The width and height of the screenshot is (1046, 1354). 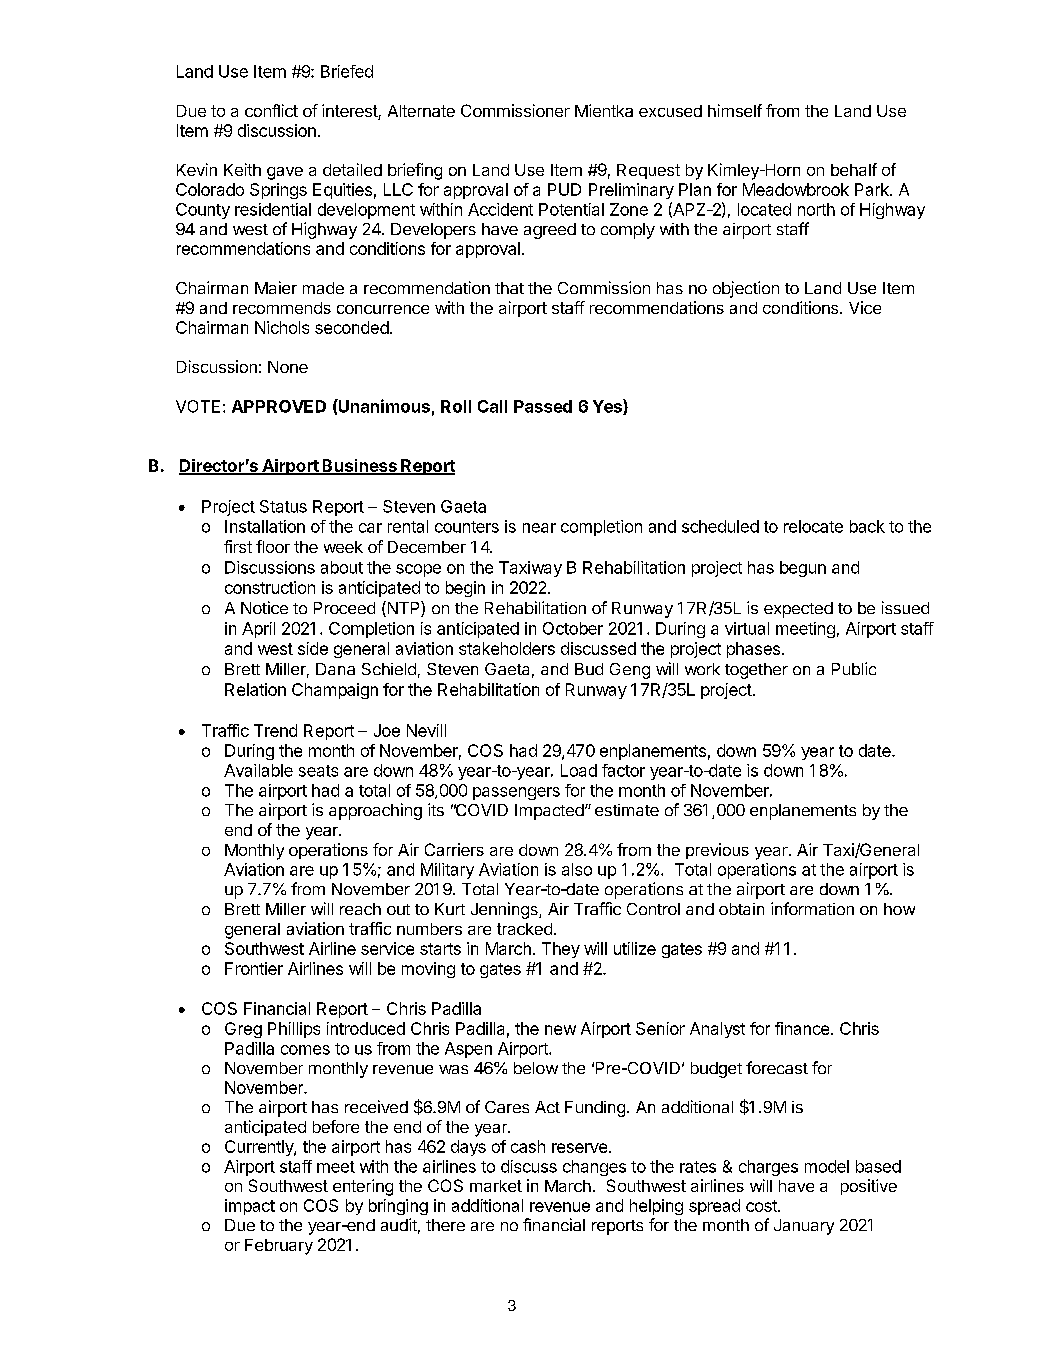 I want to click on market, so click(x=496, y=1186).
